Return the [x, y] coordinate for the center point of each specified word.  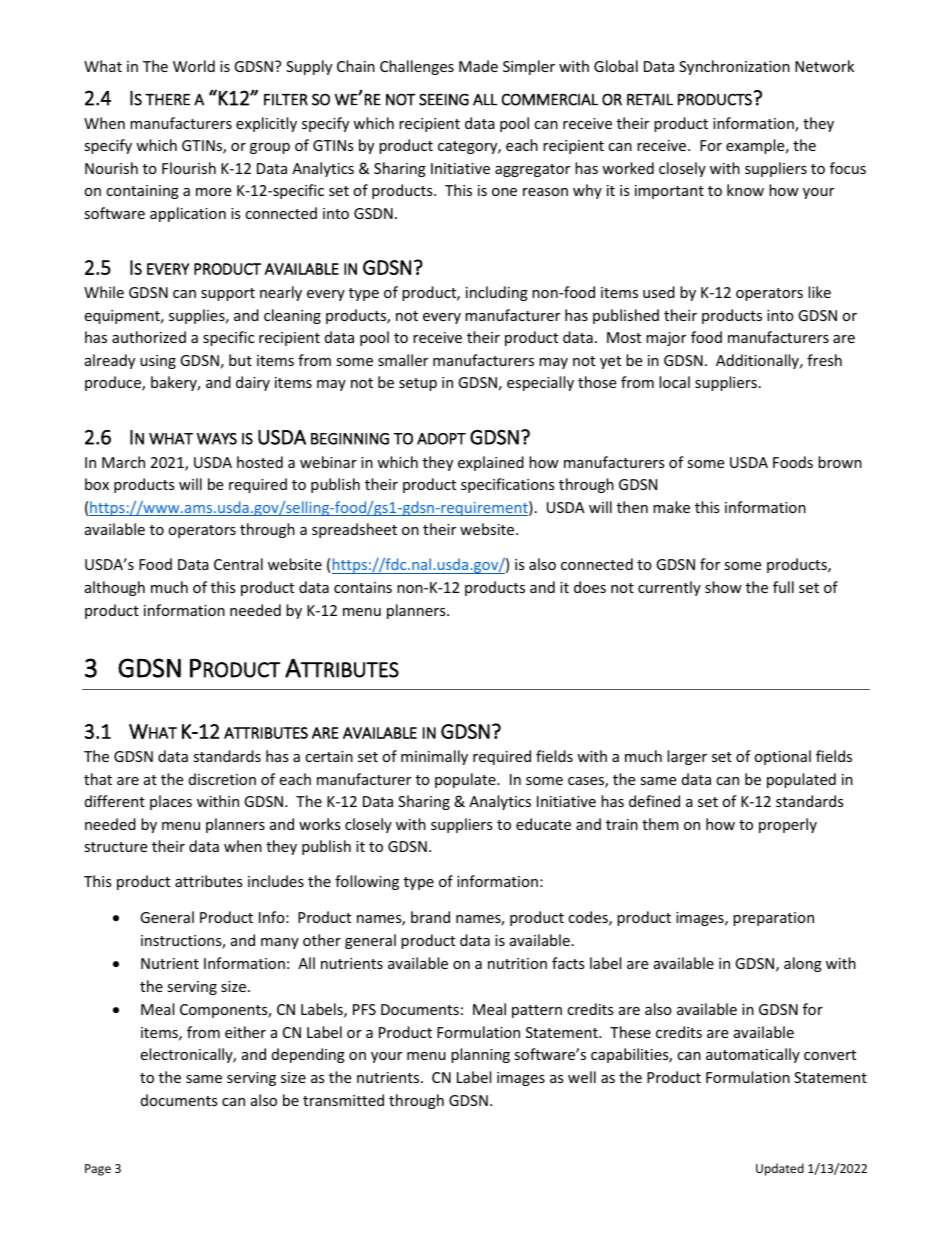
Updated [780, 1169]
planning [480, 1055]
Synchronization [734, 67]
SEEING [444, 100]
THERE [167, 100]
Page [98, 1170]
